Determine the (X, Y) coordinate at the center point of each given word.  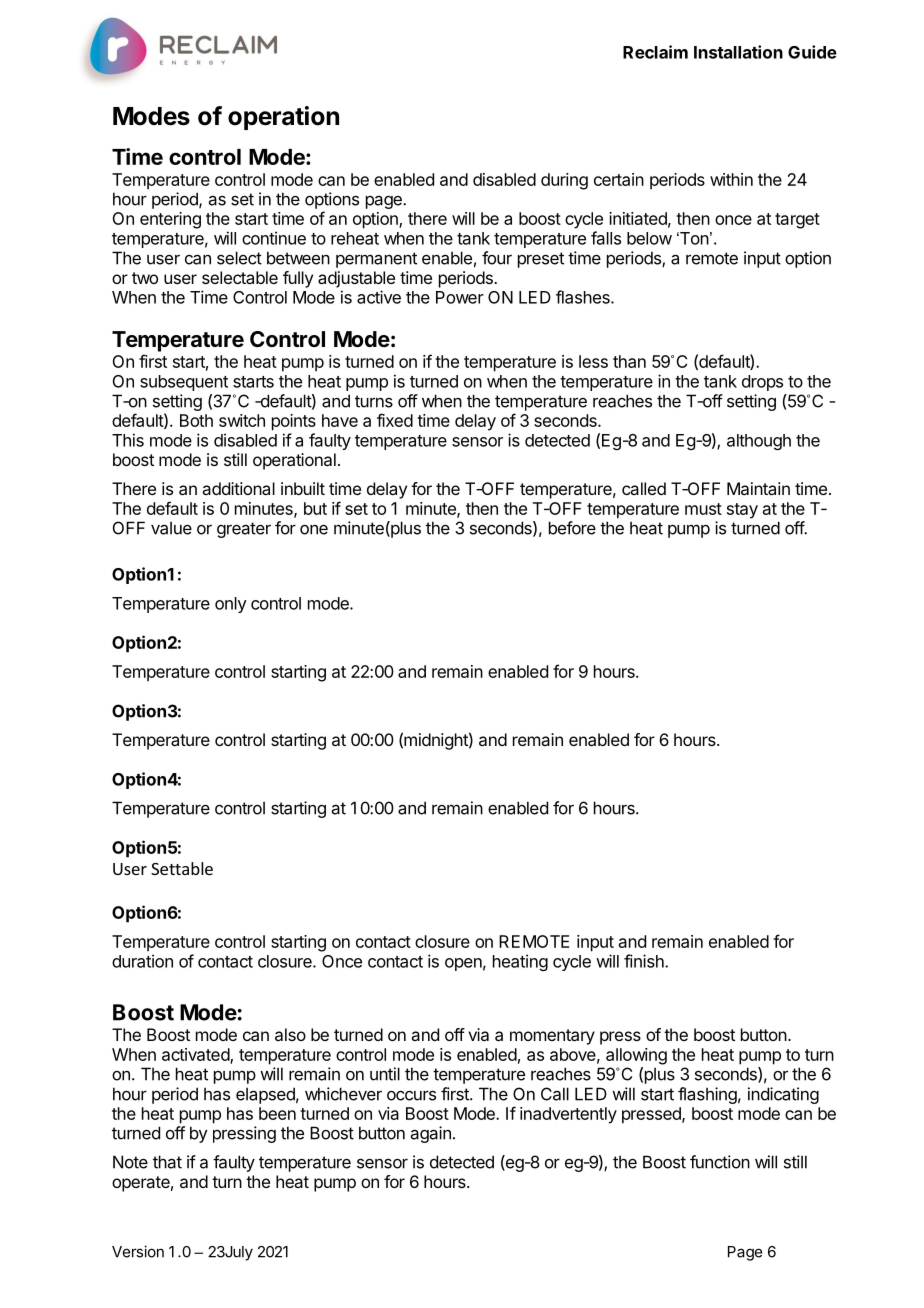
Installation (738, 52)
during (564, 181)
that (167, 1162)
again (431, 1134)
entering (170, 220)
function (720, 1162)
